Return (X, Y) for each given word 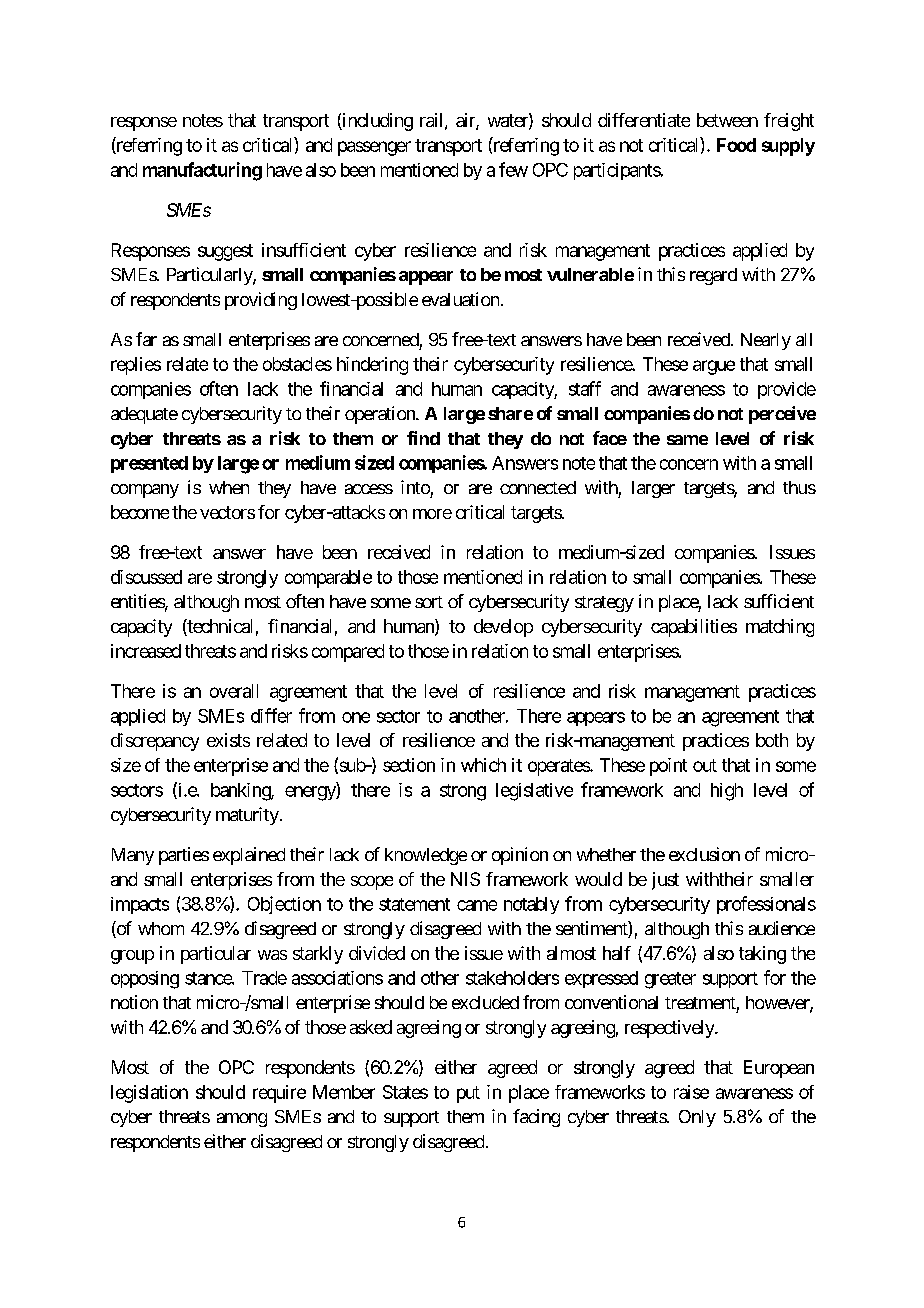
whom (161, 928)
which (483, 765)
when (229, 487)
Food (736, 145)
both (772, 740)
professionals (766, 905)
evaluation (460, 299)
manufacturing (202, 171)
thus (799, 487)
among (242, 1120)
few (513, 169)
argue (714, 367)
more (432, 514)
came (477, 905)
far (146, 339)
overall (234, 691)
